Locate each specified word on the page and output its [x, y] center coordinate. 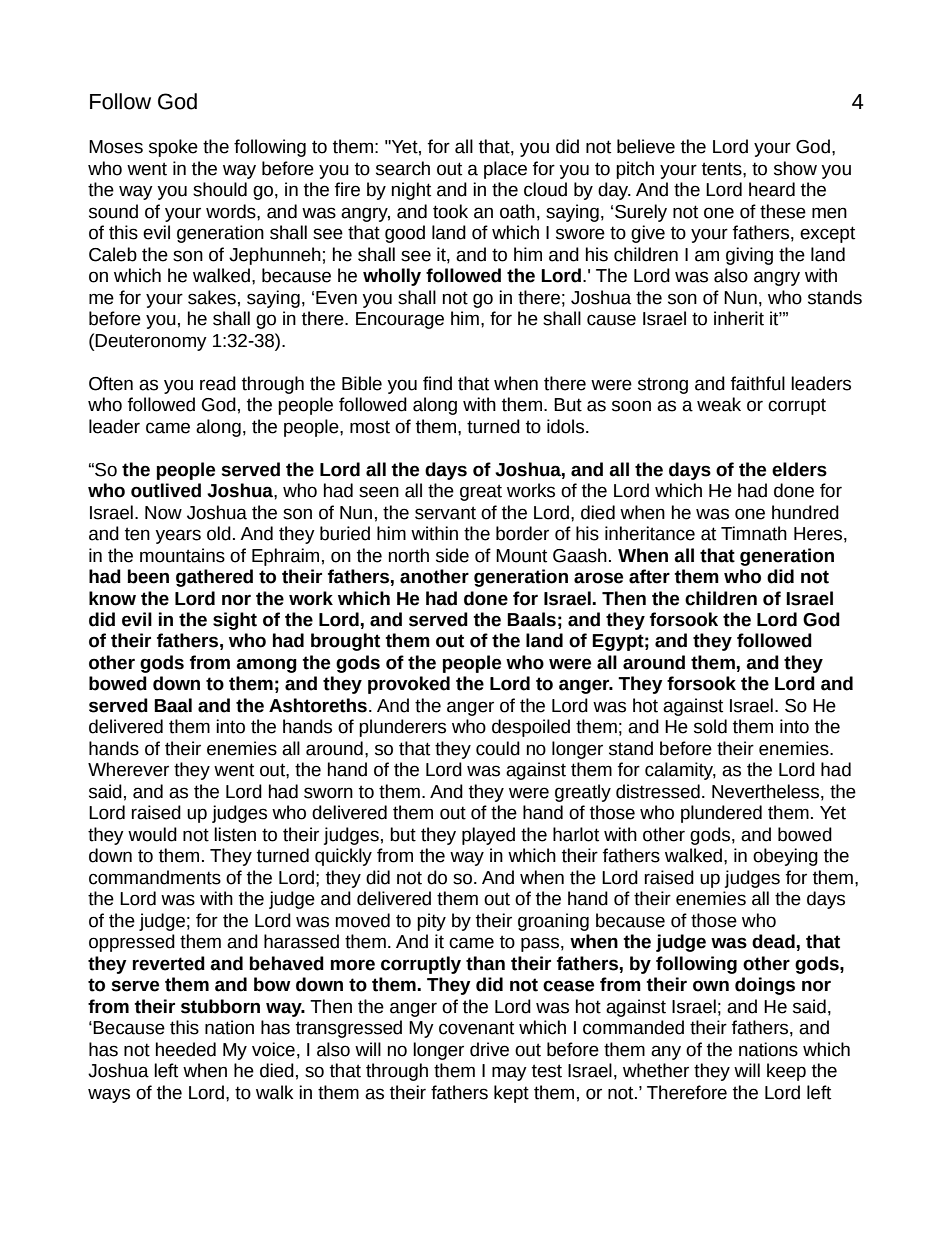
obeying [785, 857]
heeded [186, 1049]
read [218, 383]
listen [235, 834]
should [220, 189]
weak [719, 404]
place [505, 170]
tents [723, 169]
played [488, 836]
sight [235, 621]
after [649, 576]
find [437, 383]
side [452, 555]
